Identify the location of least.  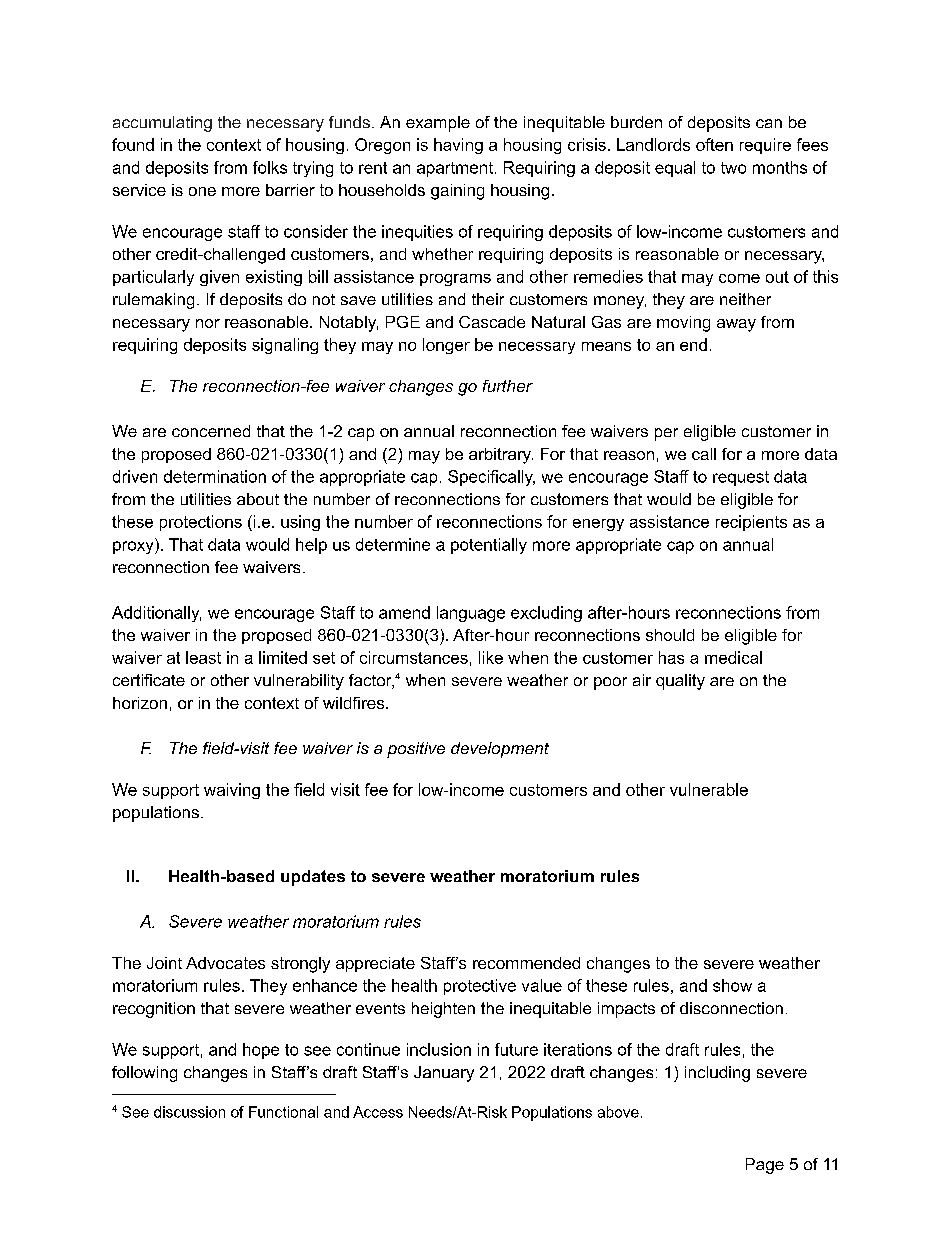
(203, 657).
